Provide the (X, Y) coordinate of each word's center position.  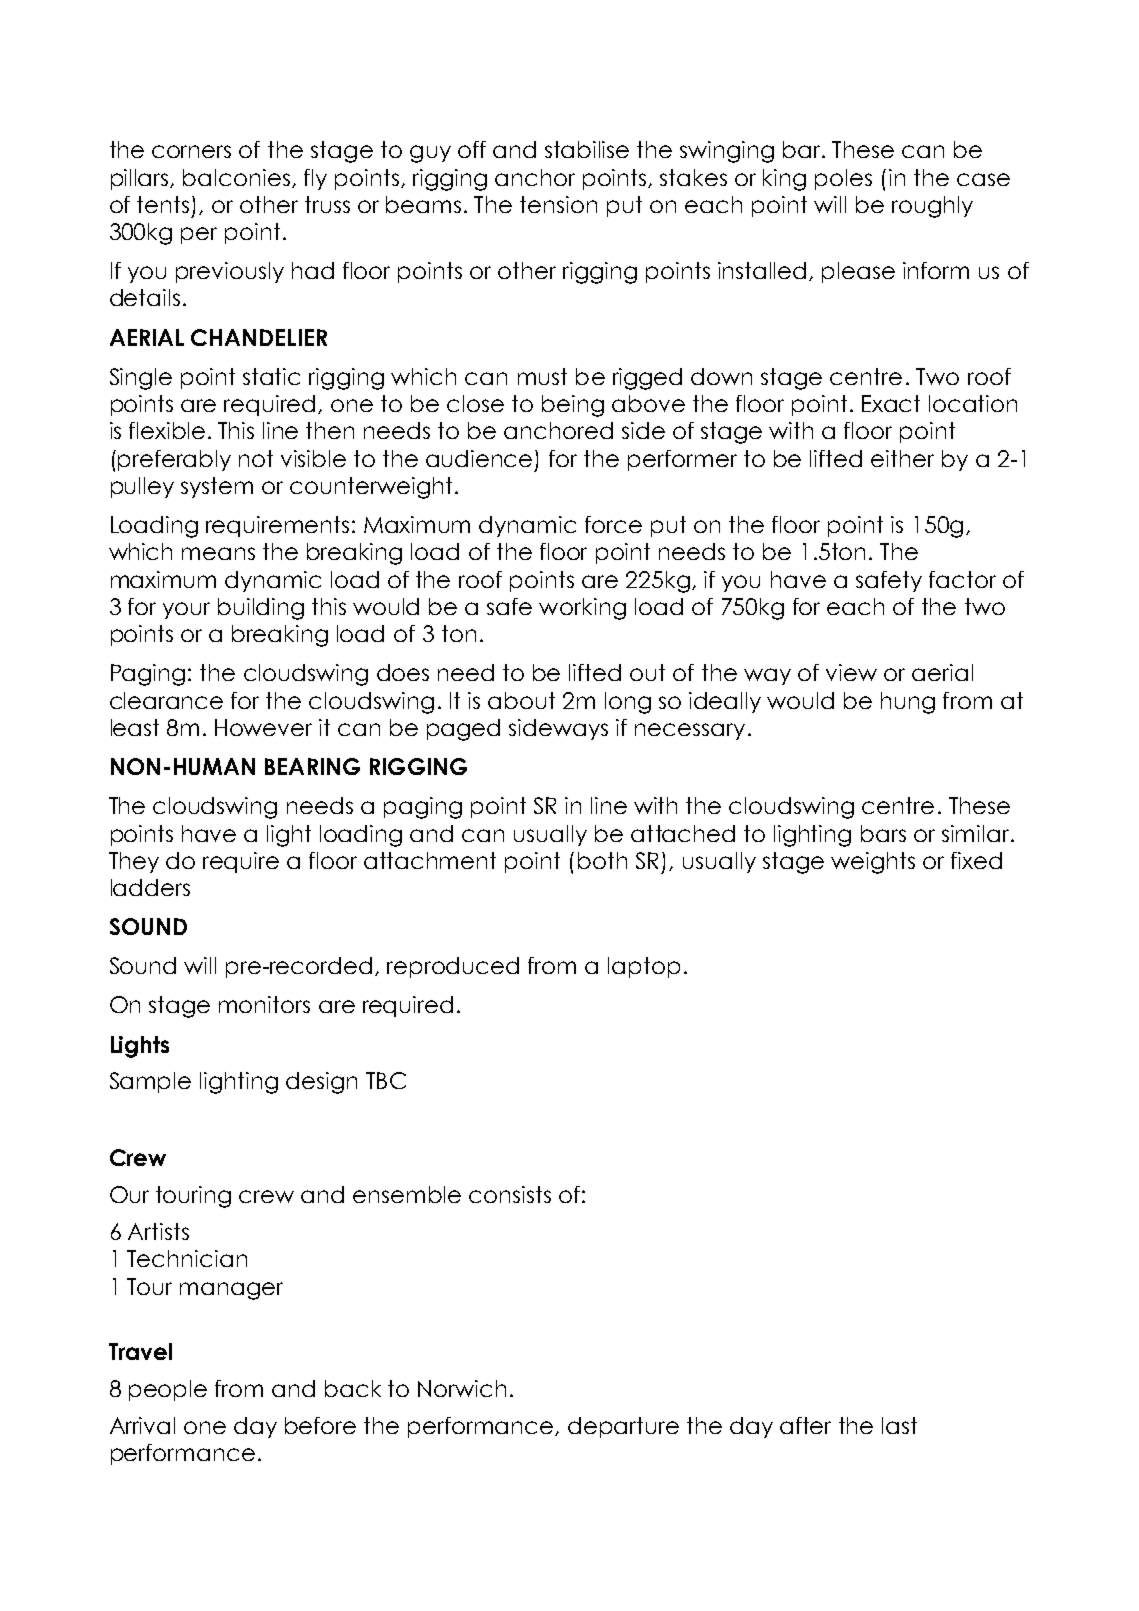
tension (558, 204)
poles (843, 179)
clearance (166, 700)
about (521, 700)
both (602, 860)
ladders (150, 887)
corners (191, 151)
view (851, 672)
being (573, 406)
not (256, 458)
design (321, 1083)
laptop (644, 967)
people (168, 1390)
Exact (891, 403)
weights (873, 863)
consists (510, 1194)
